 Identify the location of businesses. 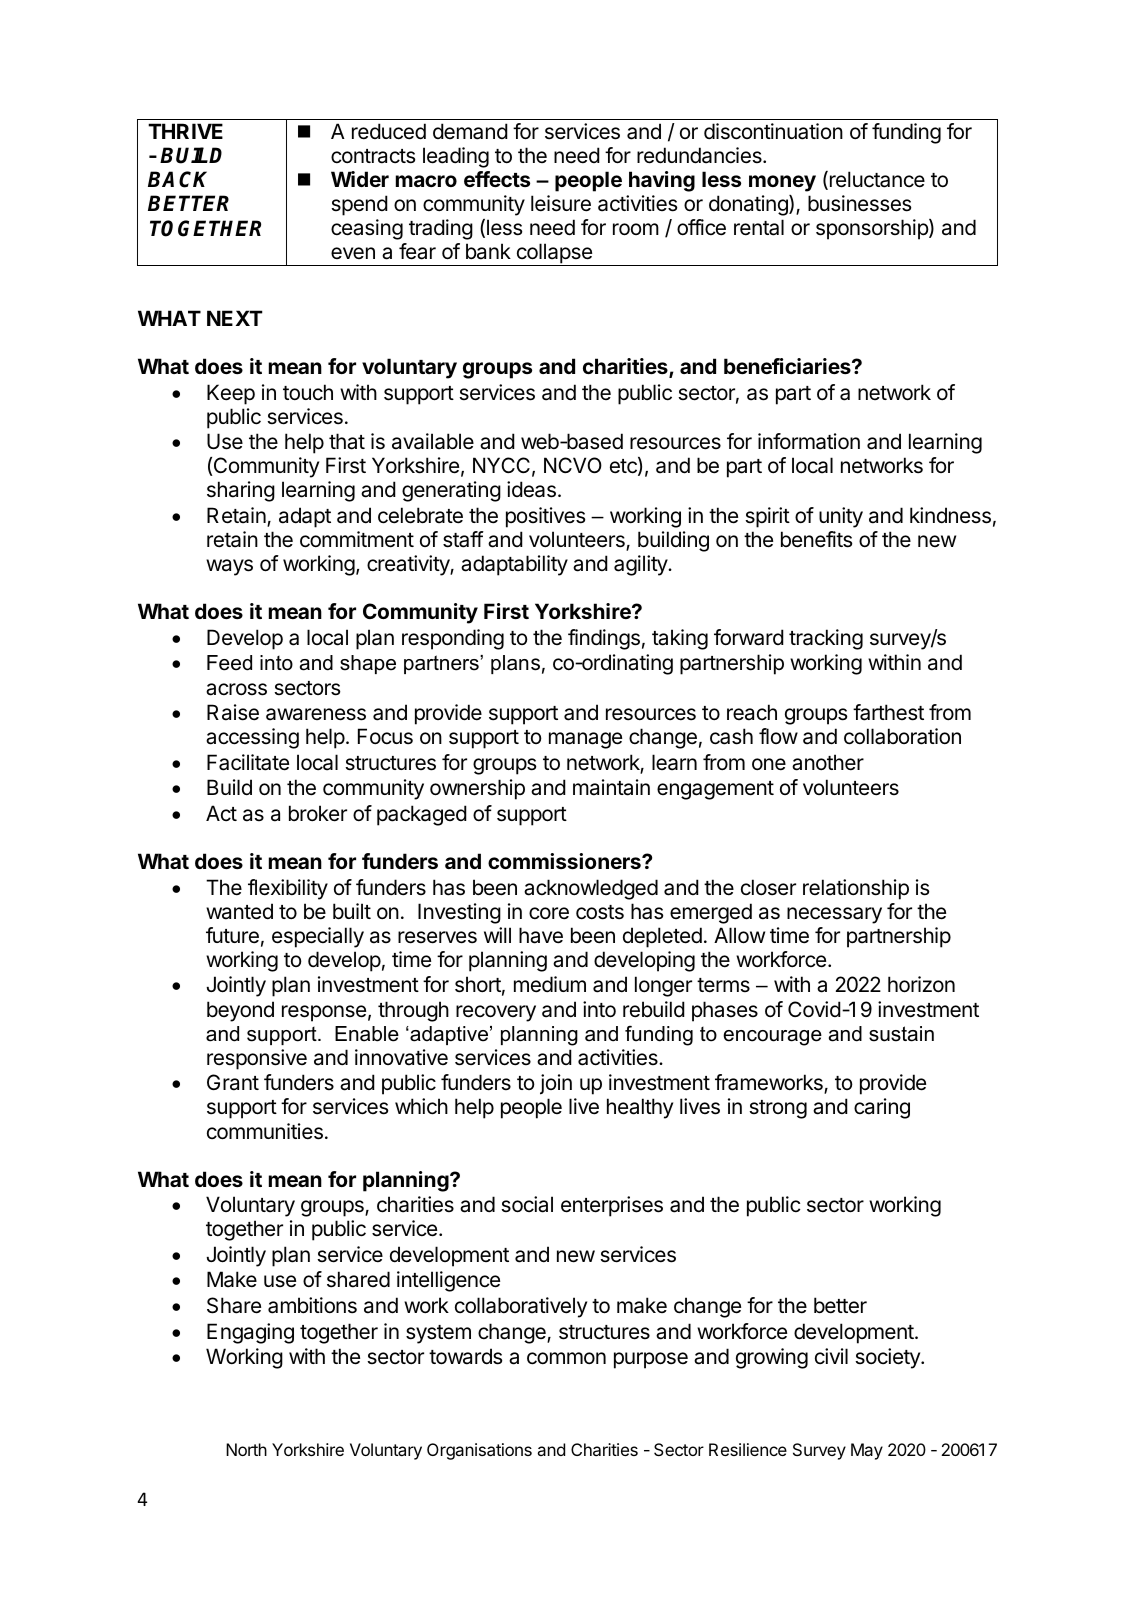
(859, 203).
